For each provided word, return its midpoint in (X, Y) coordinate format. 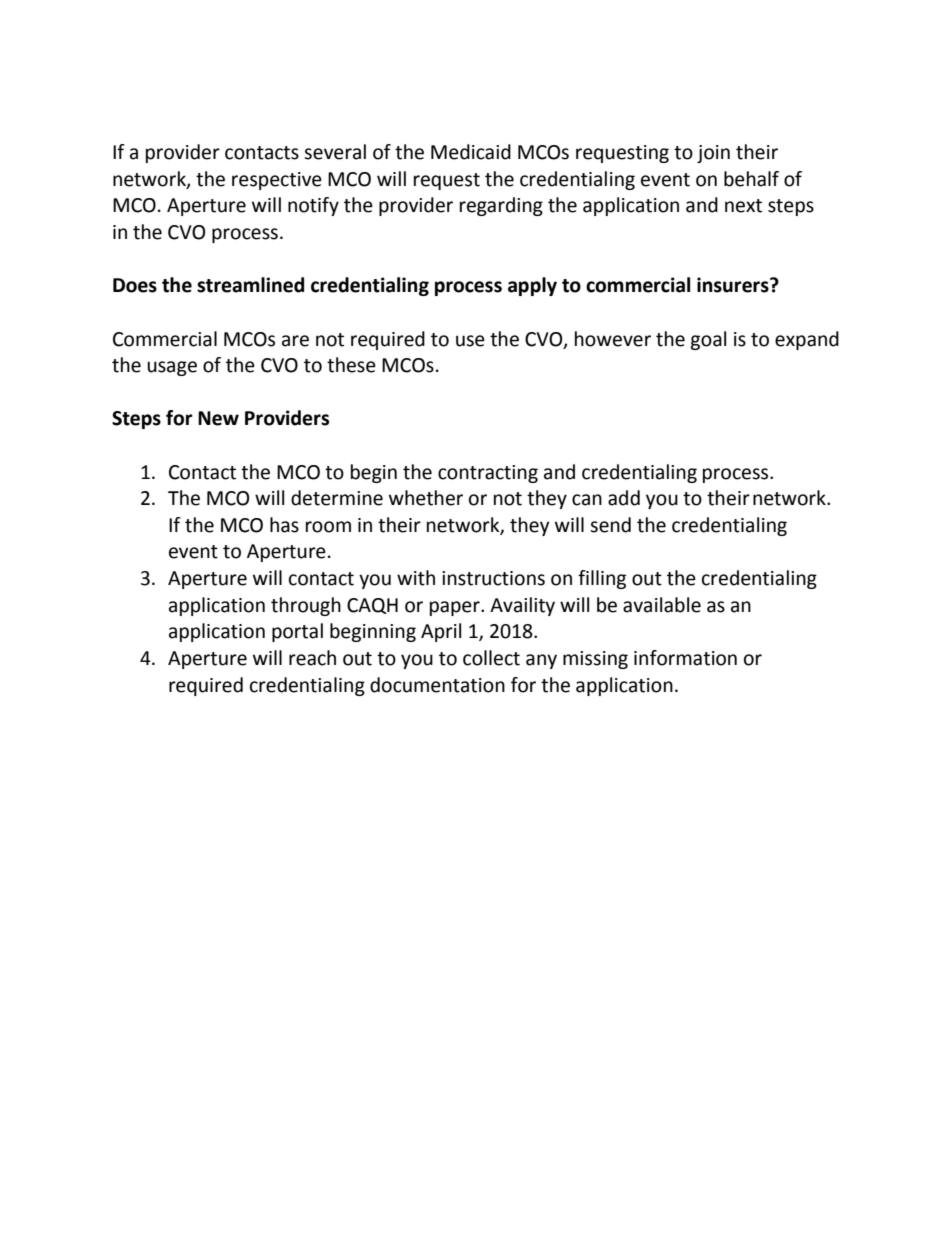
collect (491, 658)
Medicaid (471, 152)
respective (277, 181)
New (218, 418)
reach (312, 658)
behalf (751, 179)
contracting (488, 474)
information (685, 658)
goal (708, 340)
